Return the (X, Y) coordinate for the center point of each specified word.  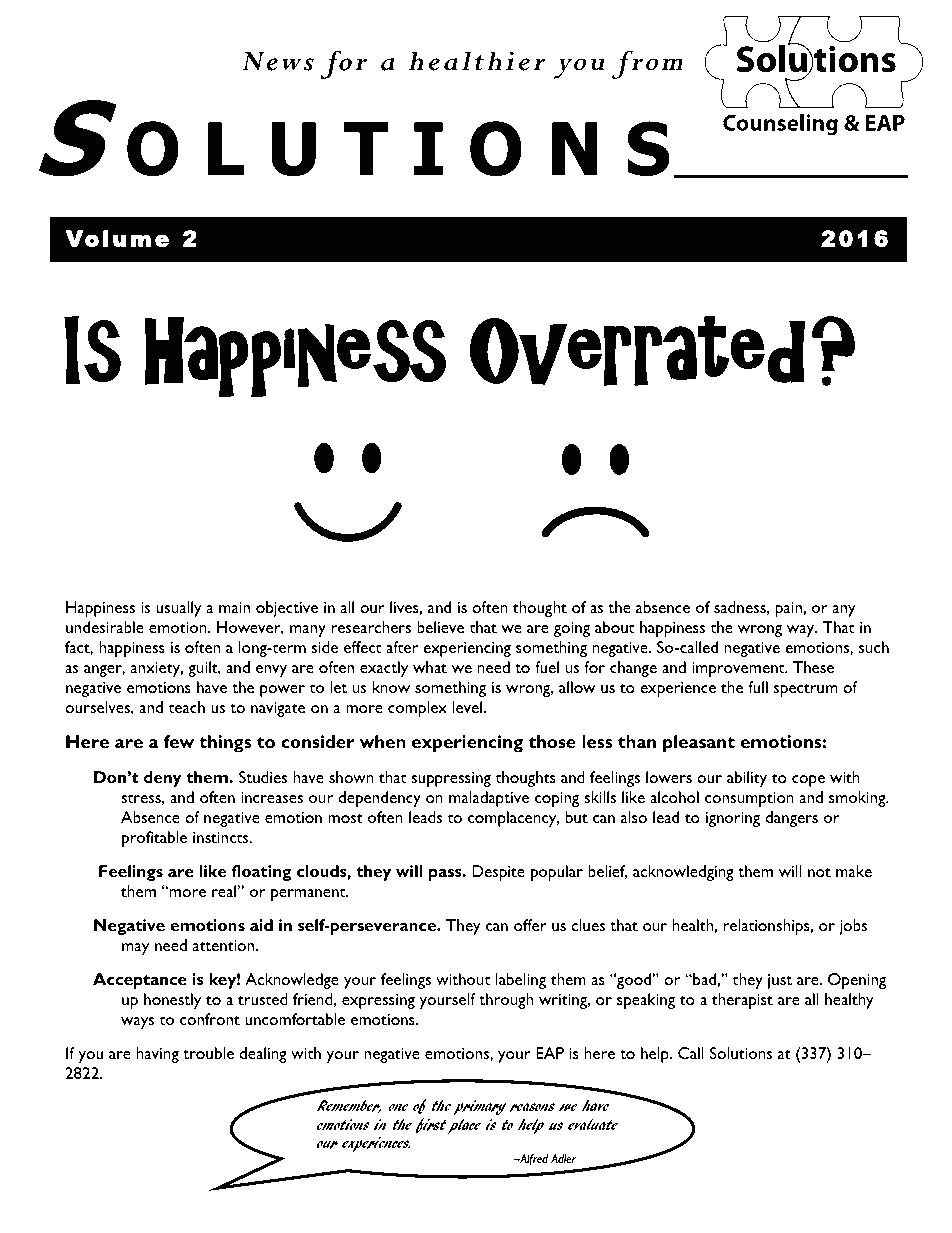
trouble (208, 1053)
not (819, 872)
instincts (222, 837)
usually (179, 609)
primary (479, 1107)
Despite (498, 873)
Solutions (741, 1053)
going (571, 629)
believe (440, 627)
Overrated (637, 351)
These (813, 667)
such (874, 647)
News (278, 61)
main (234, 607)
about (614, 627)
